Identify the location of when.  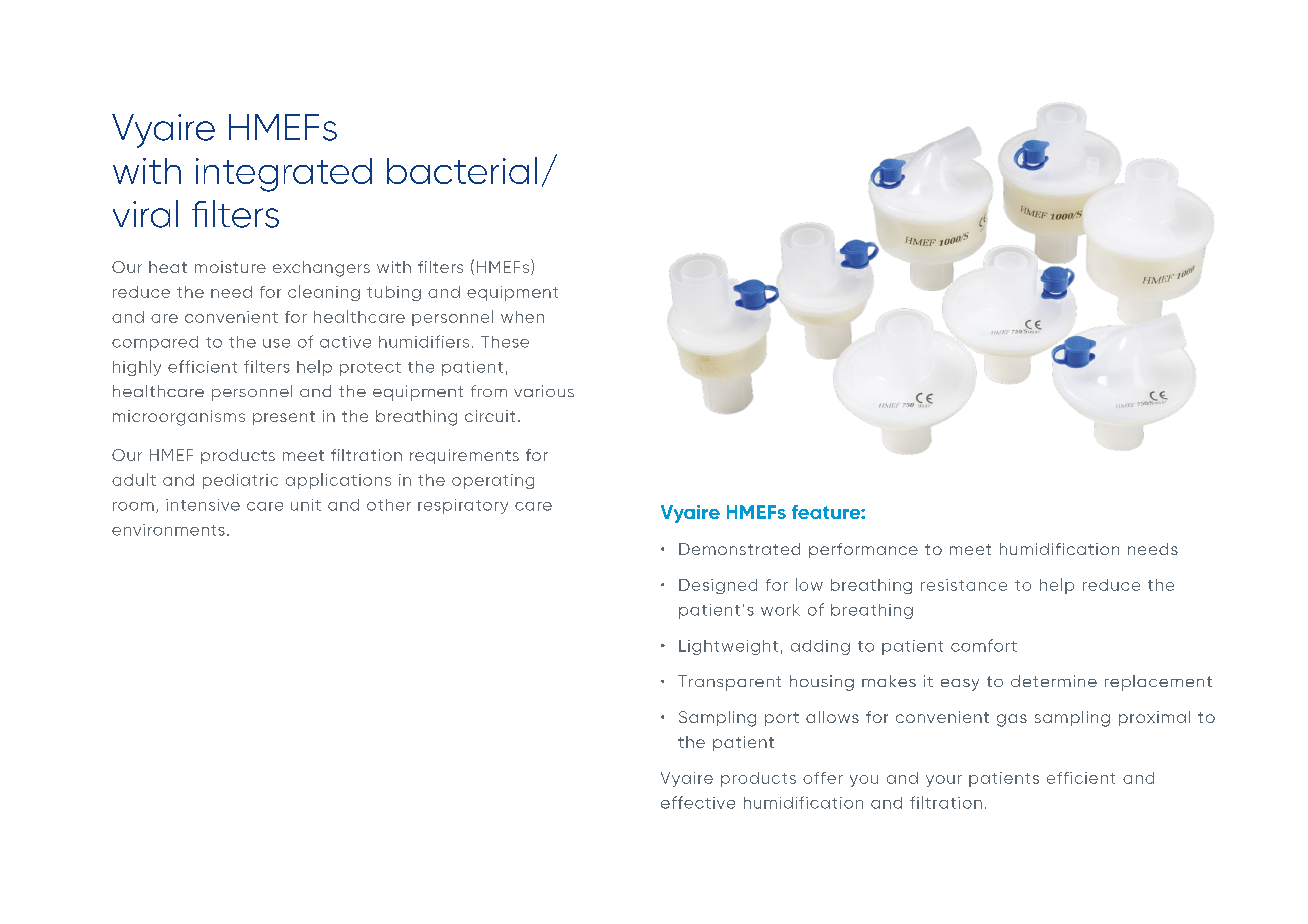
(522, 317).
